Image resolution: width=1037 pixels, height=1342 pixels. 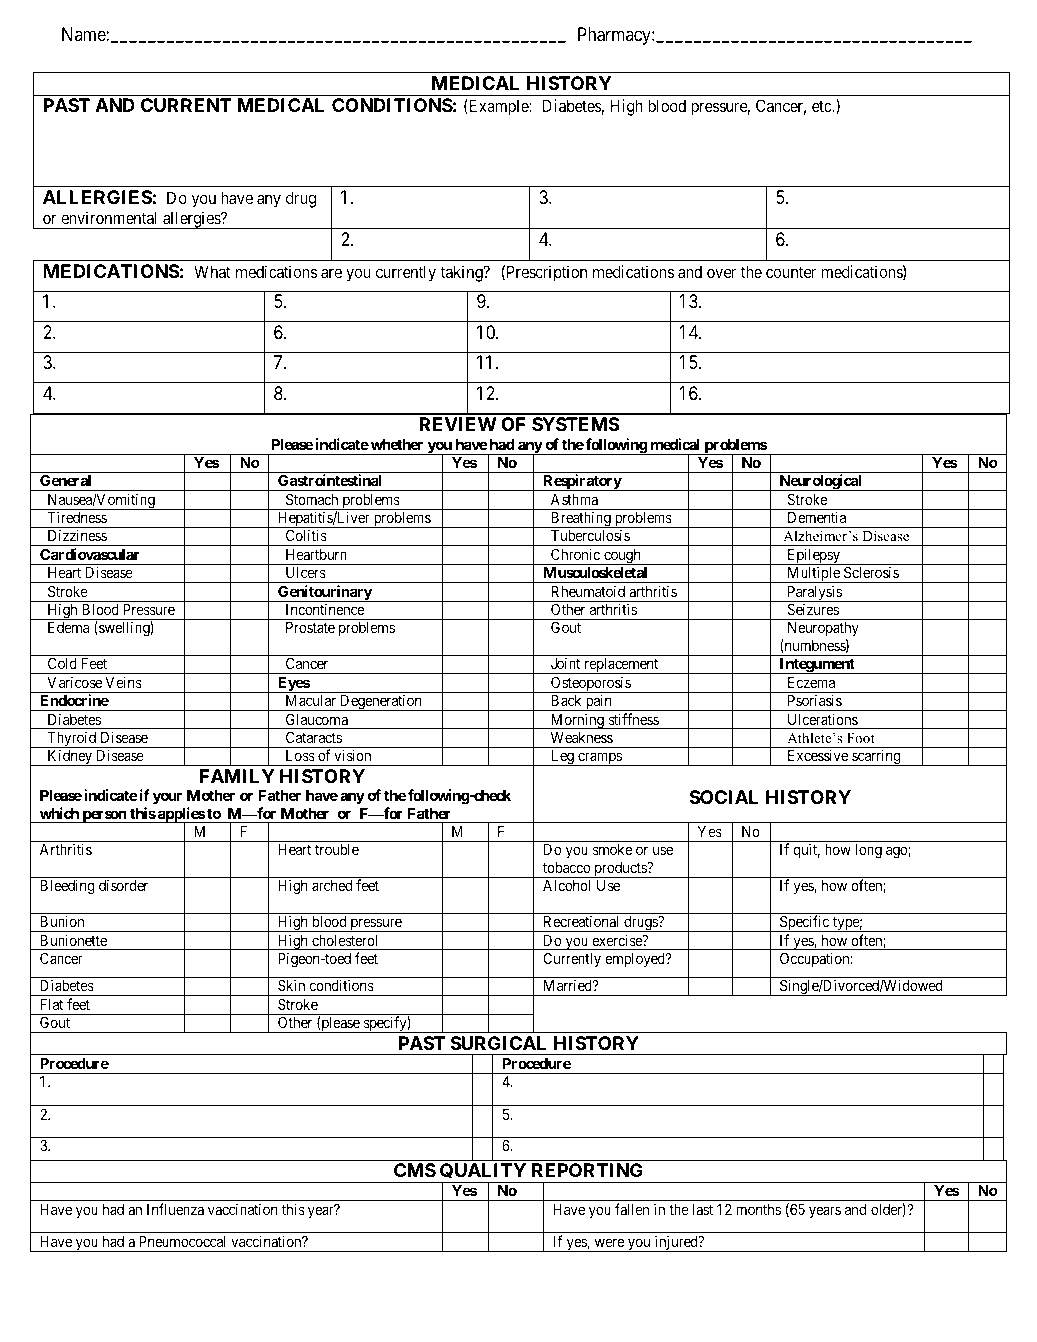 I want to click on were, so click(x=610, y=1242).
